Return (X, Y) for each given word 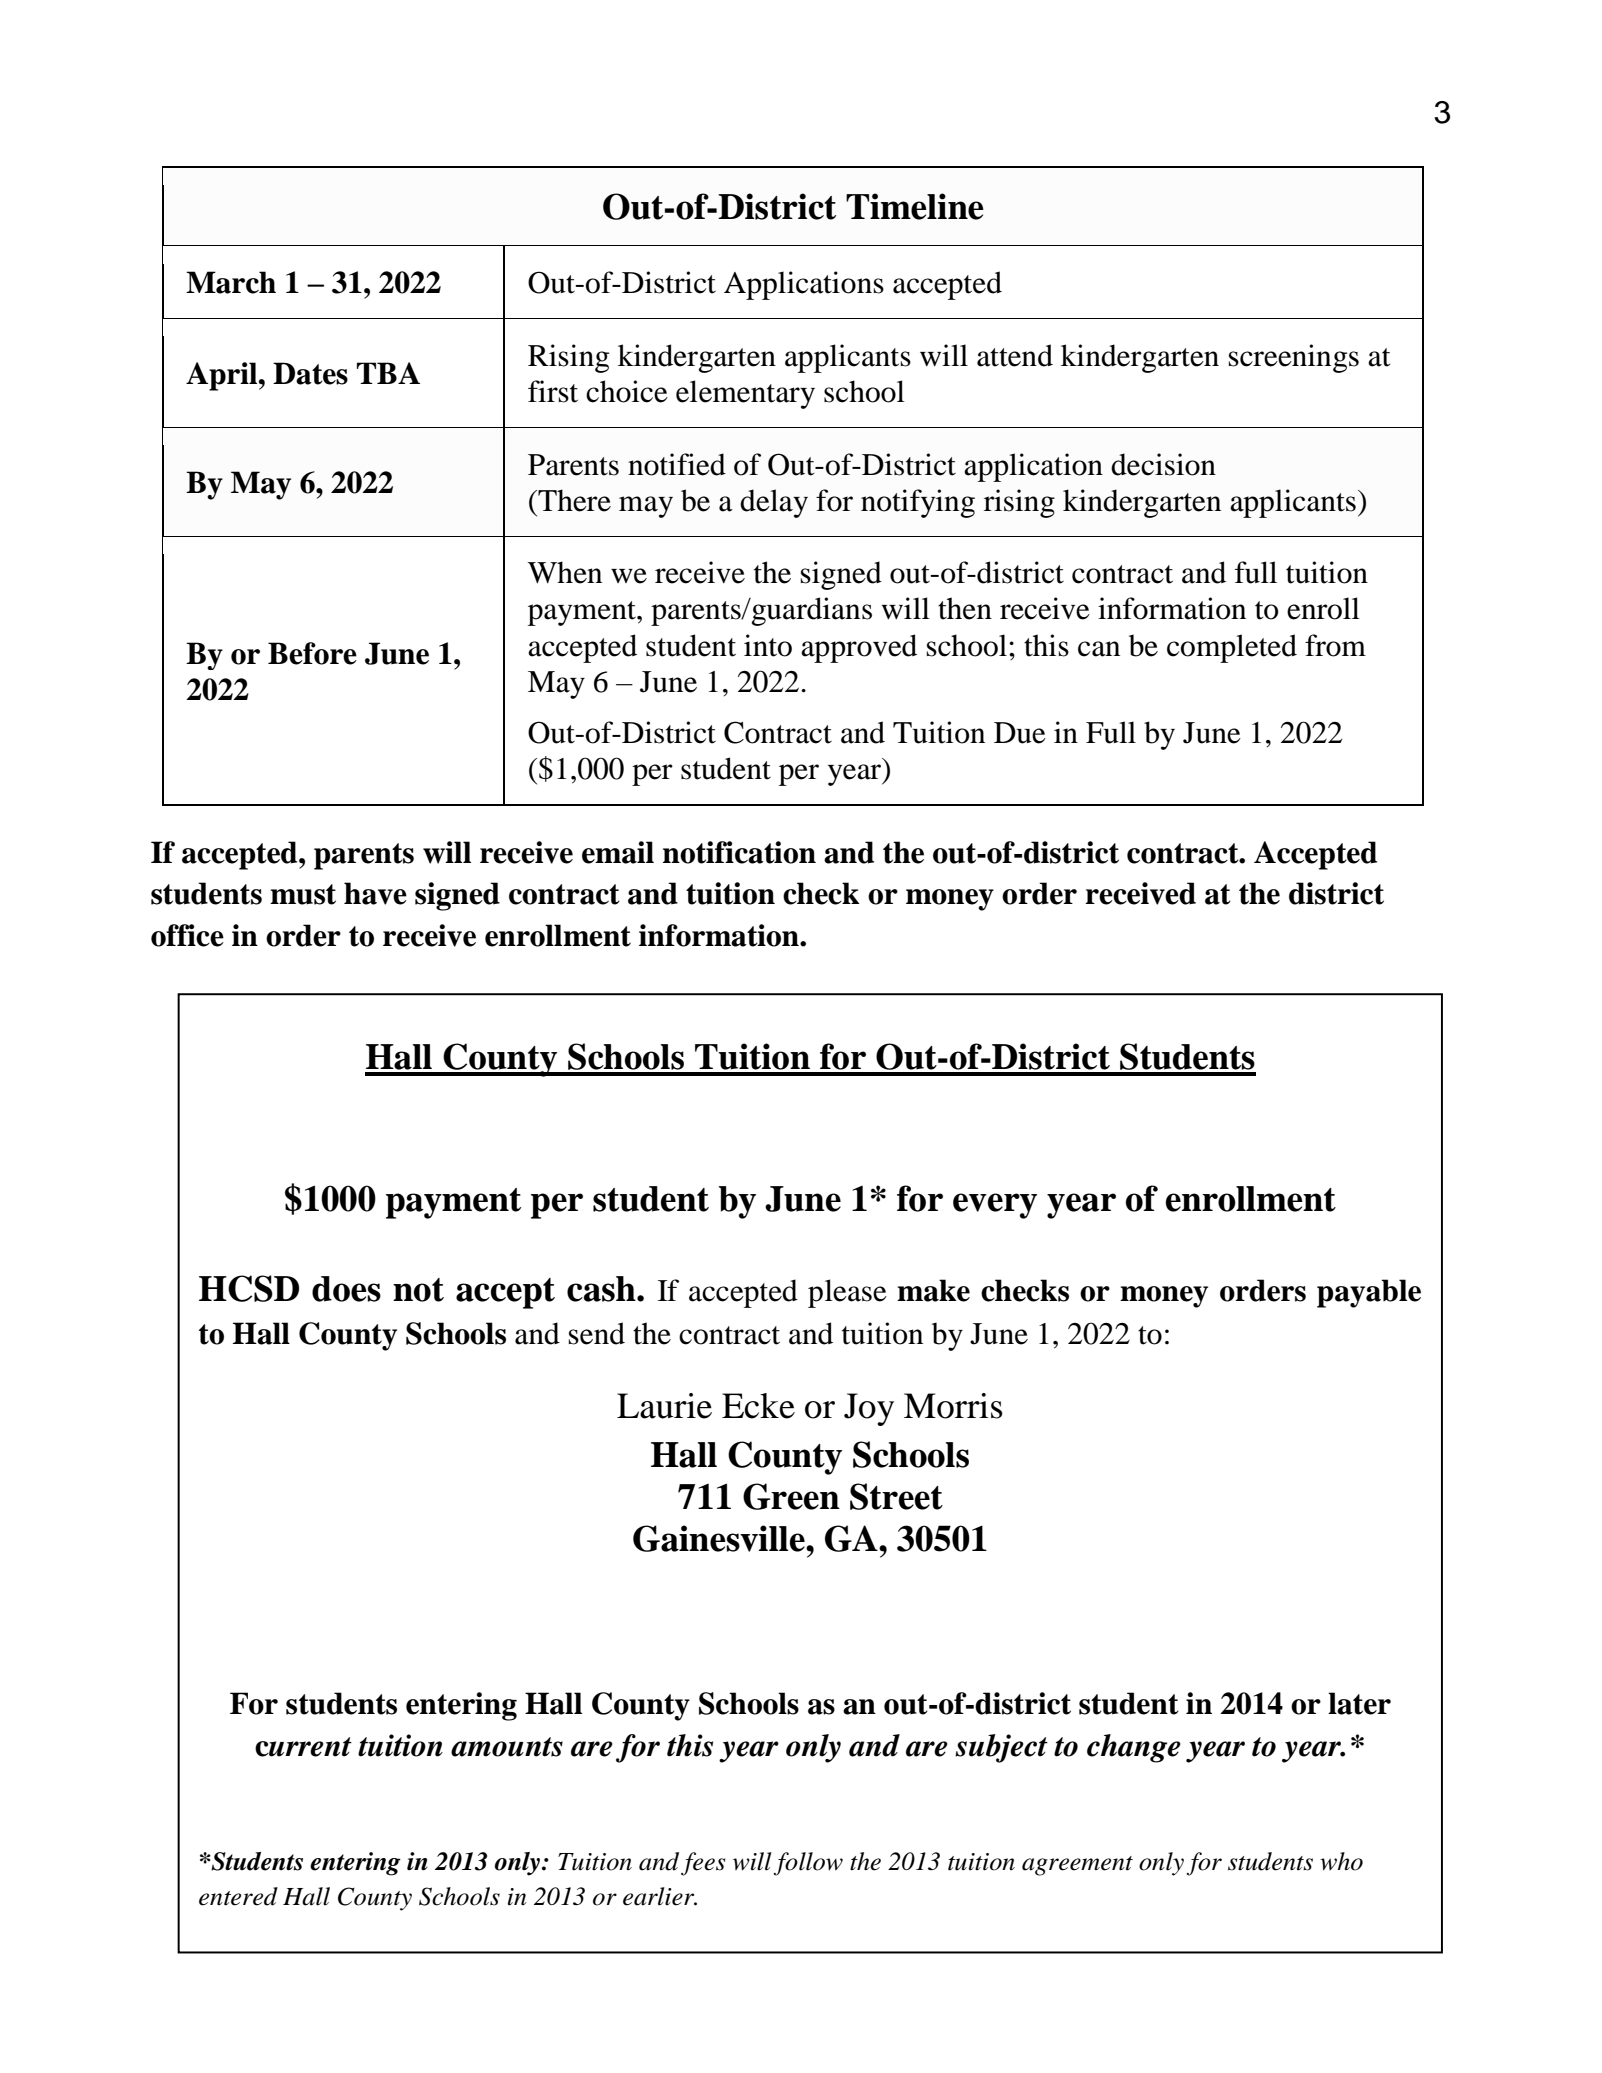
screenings (1294, 358)
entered (238, 1896)
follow (808, 1864)
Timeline (915, 206)
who (1341, 1861)
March (231, 282)
